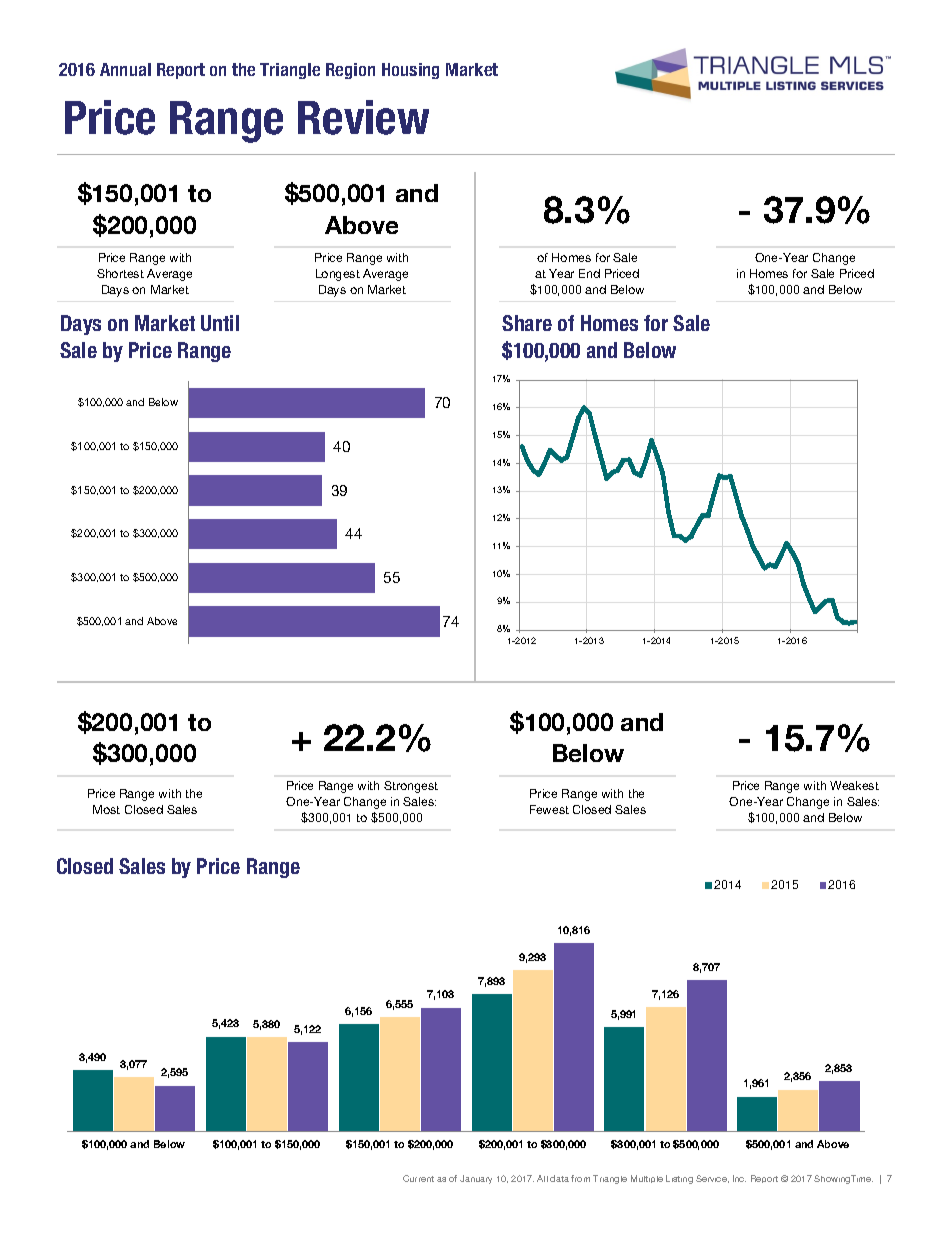  Describe the element at coordinates (106, 809) in the page. I see `Most` at that location.
